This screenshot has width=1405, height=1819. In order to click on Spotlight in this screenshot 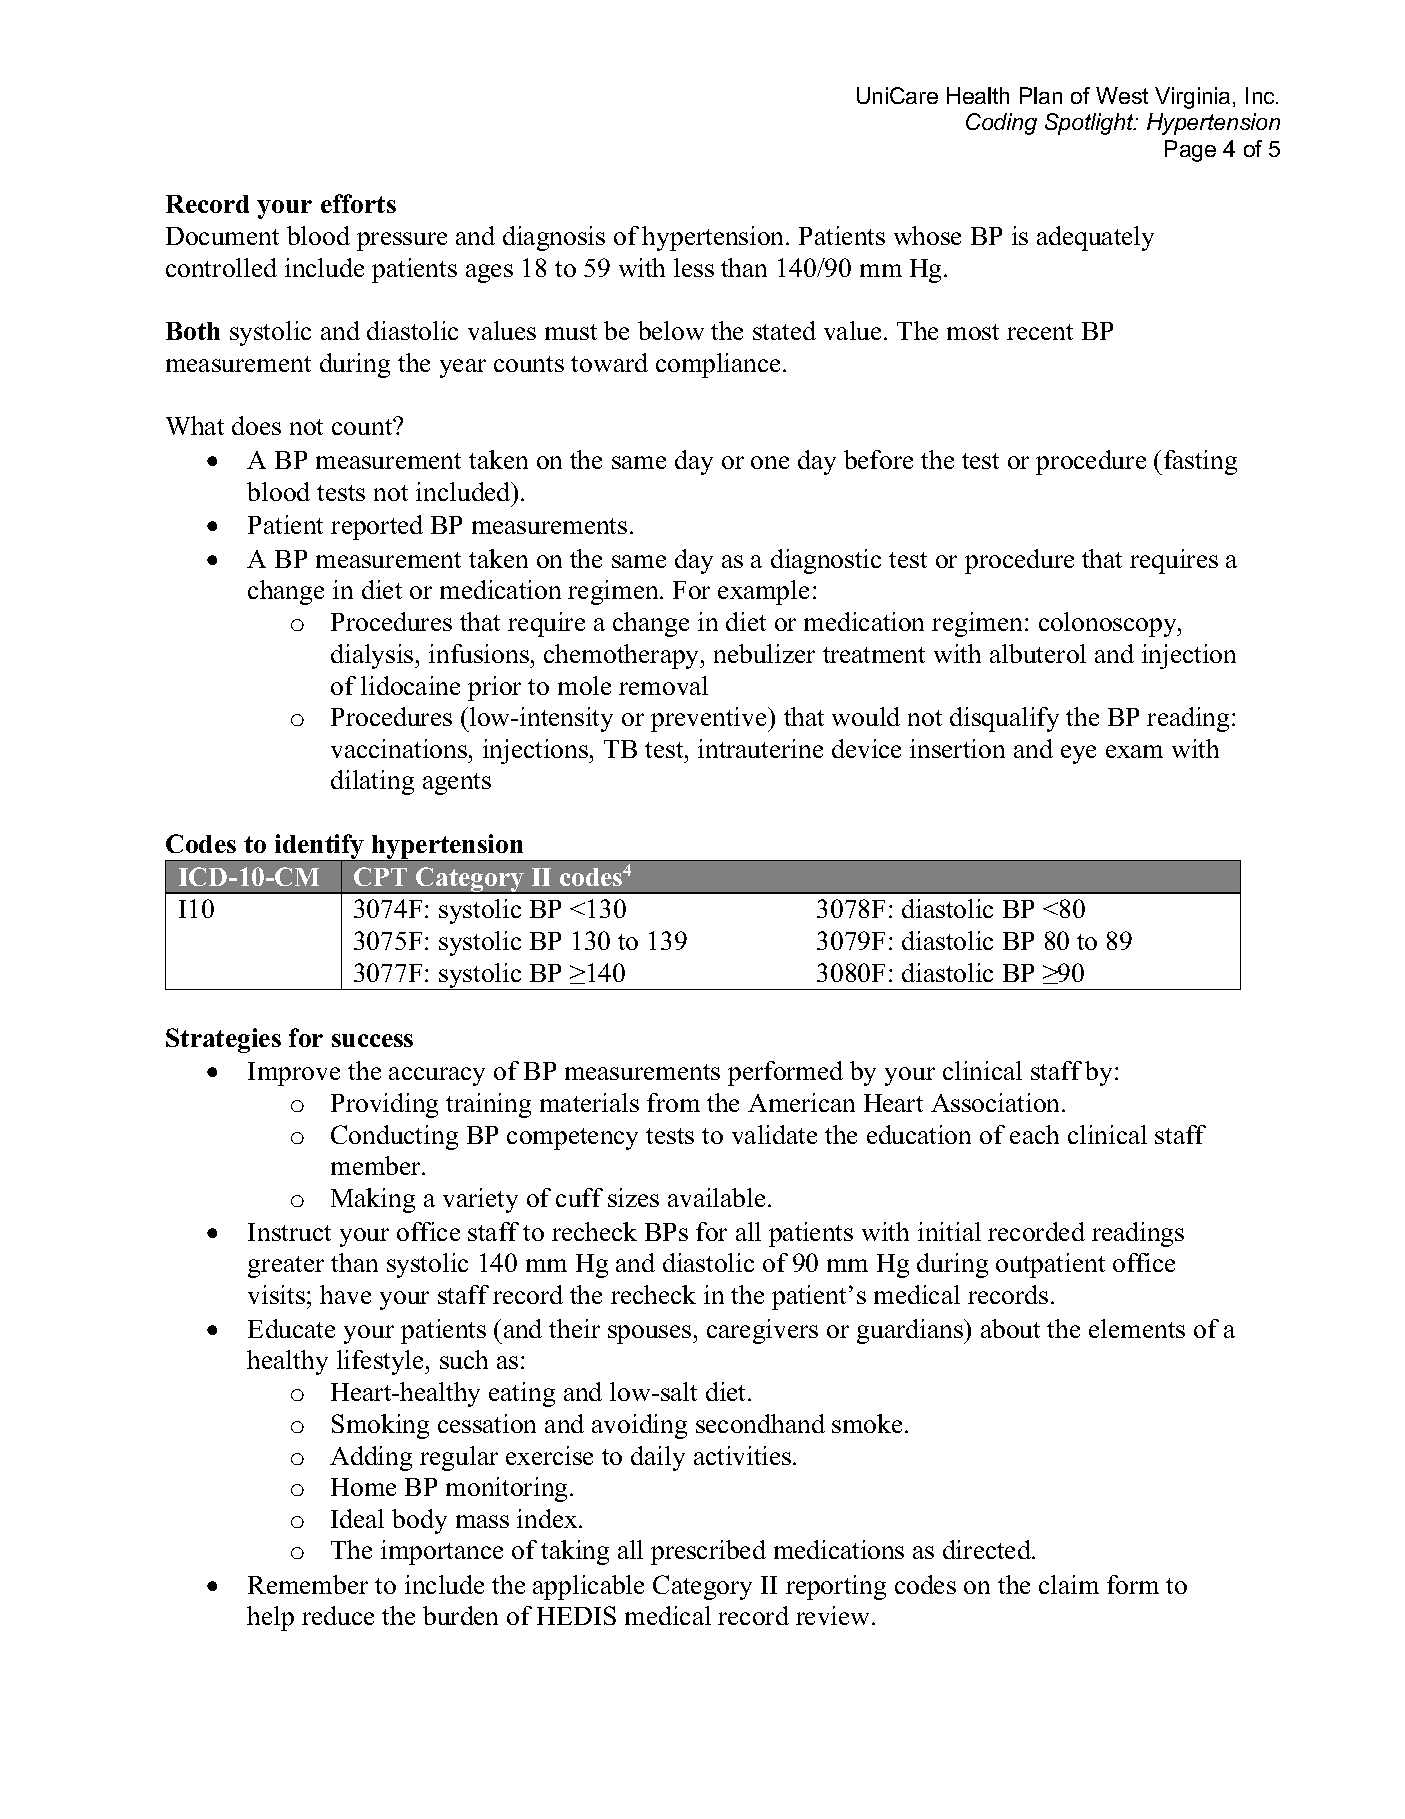, I will do `click(1090, 124)`.
